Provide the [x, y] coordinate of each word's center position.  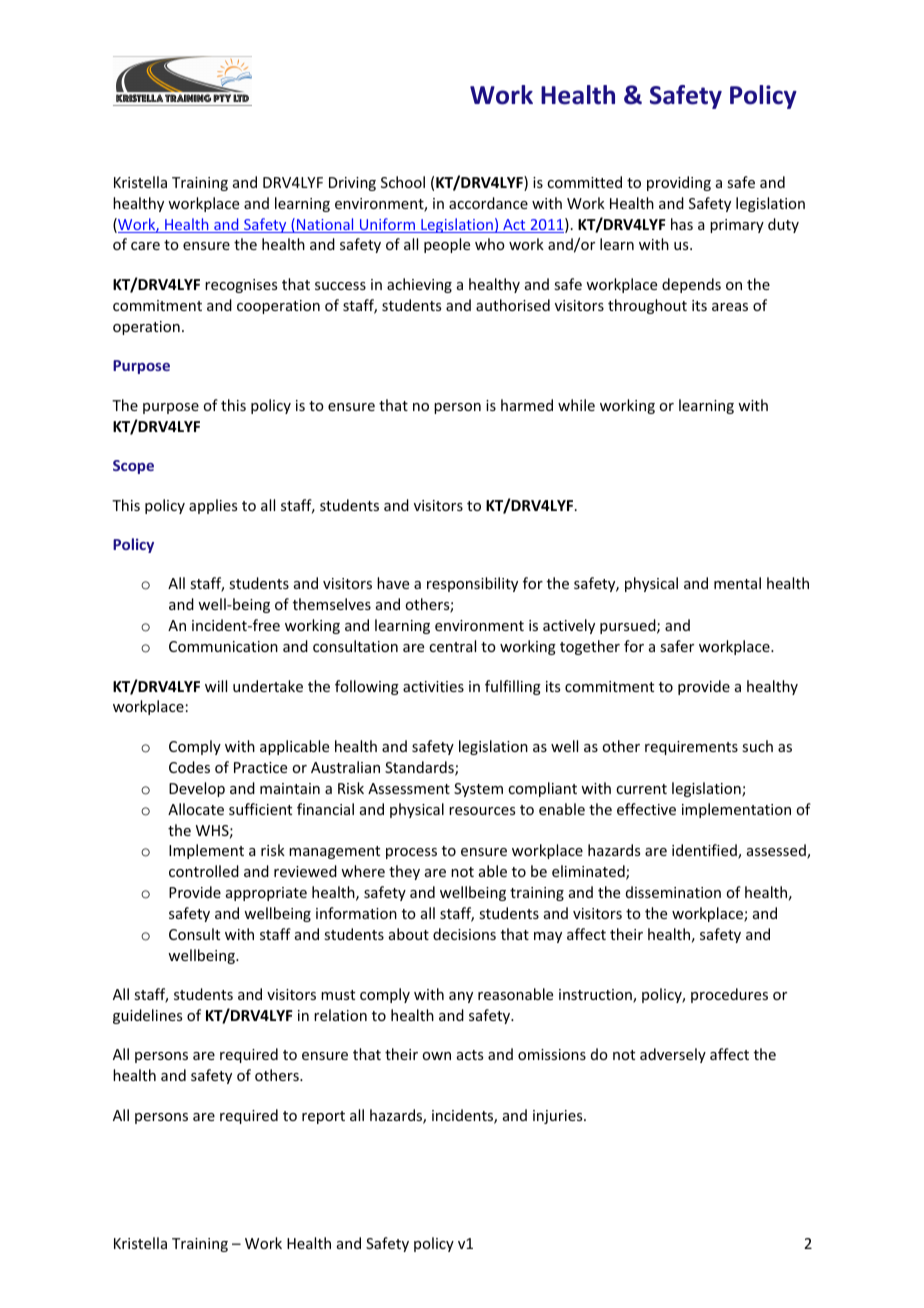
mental [737, 583]
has [682, 224]
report [323, 1117]
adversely [673, 1055]
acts [470, 1055]
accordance [488, 203]
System [478, 790]
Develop [197, 789]
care [145, 246]
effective [646, 809]
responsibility [472, 584]
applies [213, 506]
